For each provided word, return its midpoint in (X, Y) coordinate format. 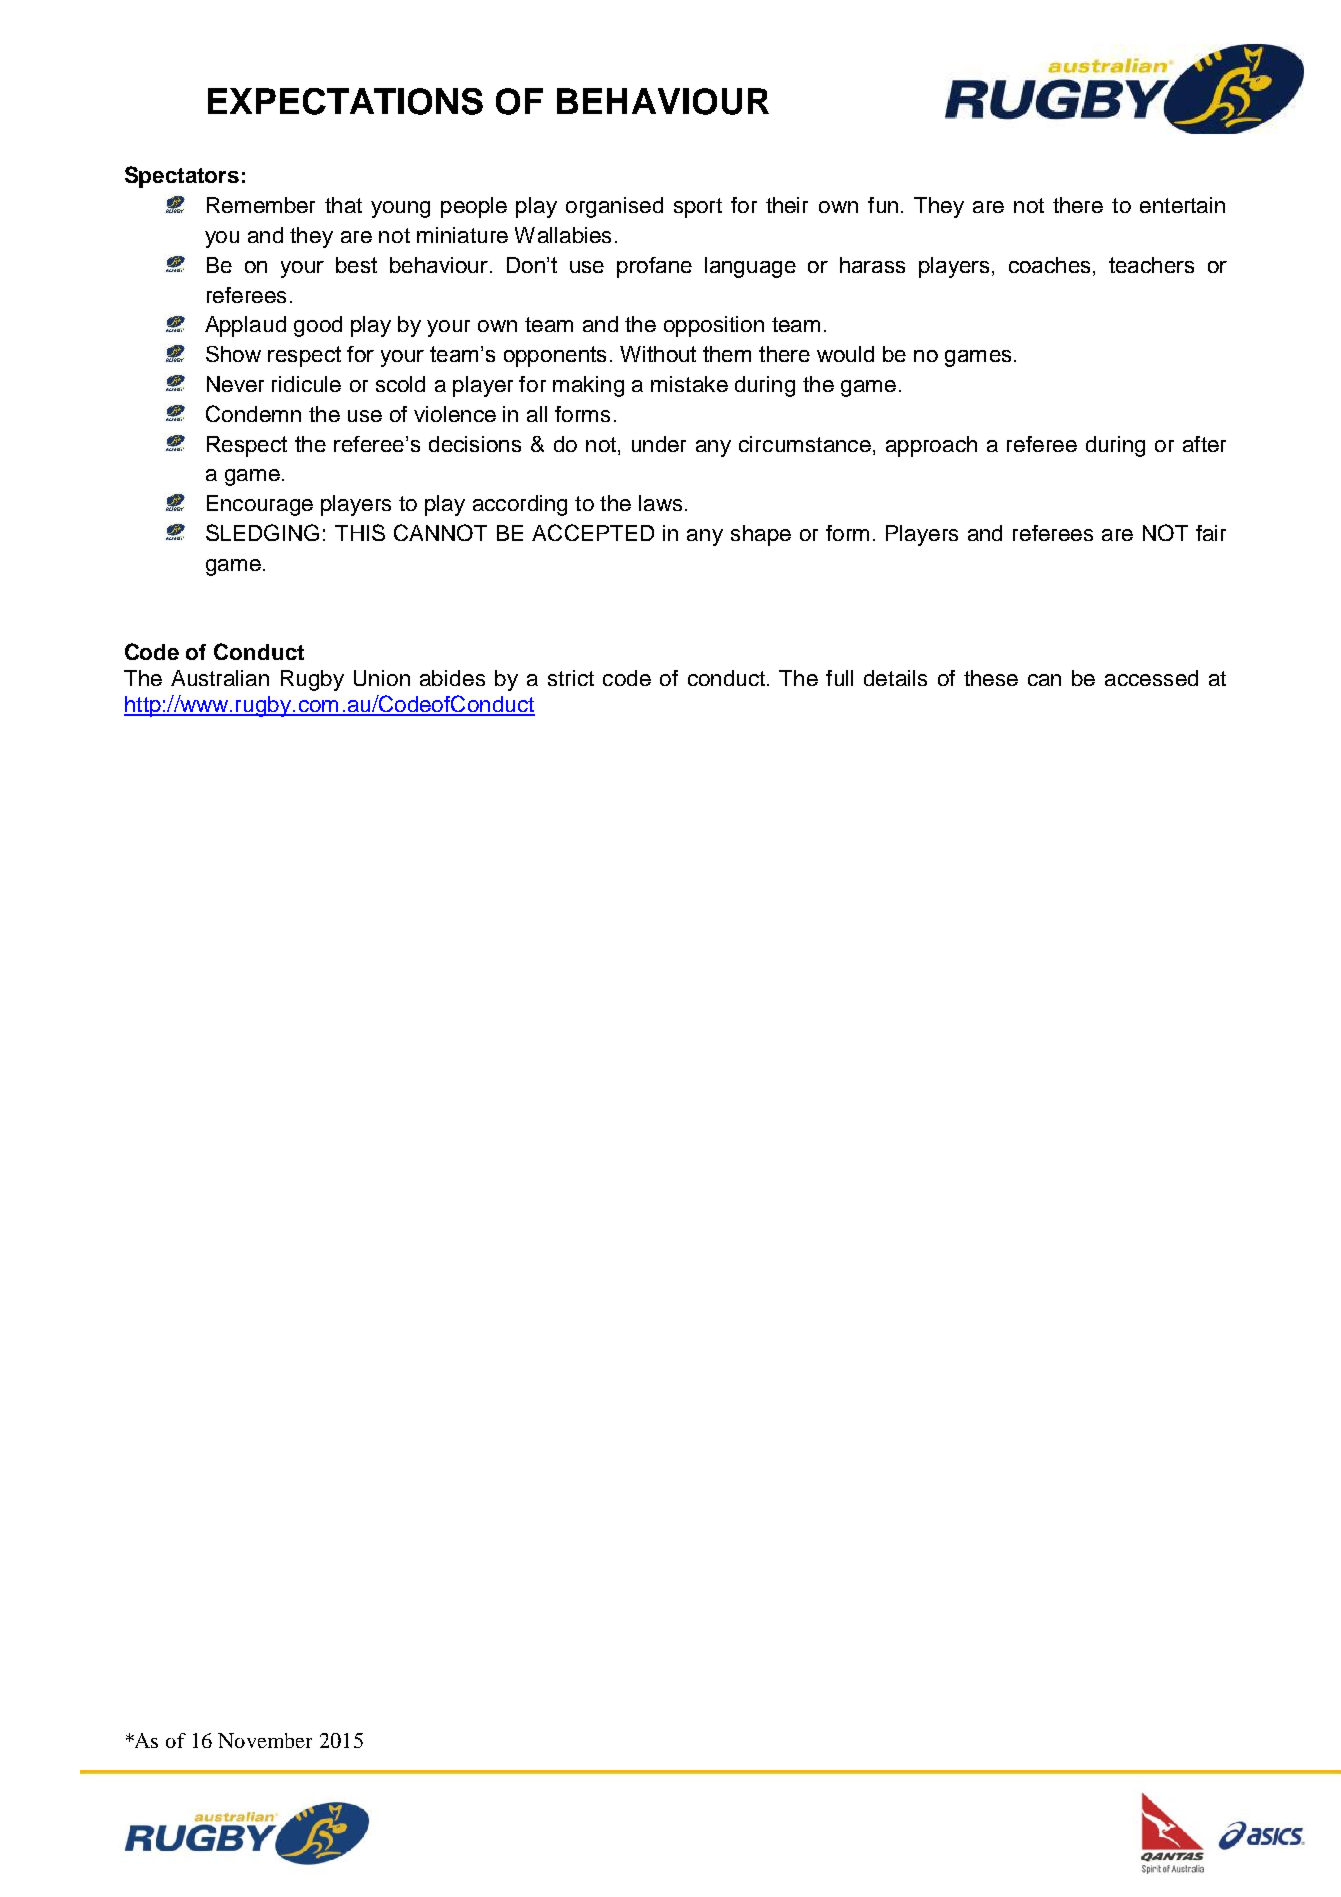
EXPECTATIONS (345, 101)
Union (382, 678)
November (265, 1740)
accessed (1151, 678)
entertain (1182, 205)
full (839, 678)
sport (698, 208)
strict (571, 678)
